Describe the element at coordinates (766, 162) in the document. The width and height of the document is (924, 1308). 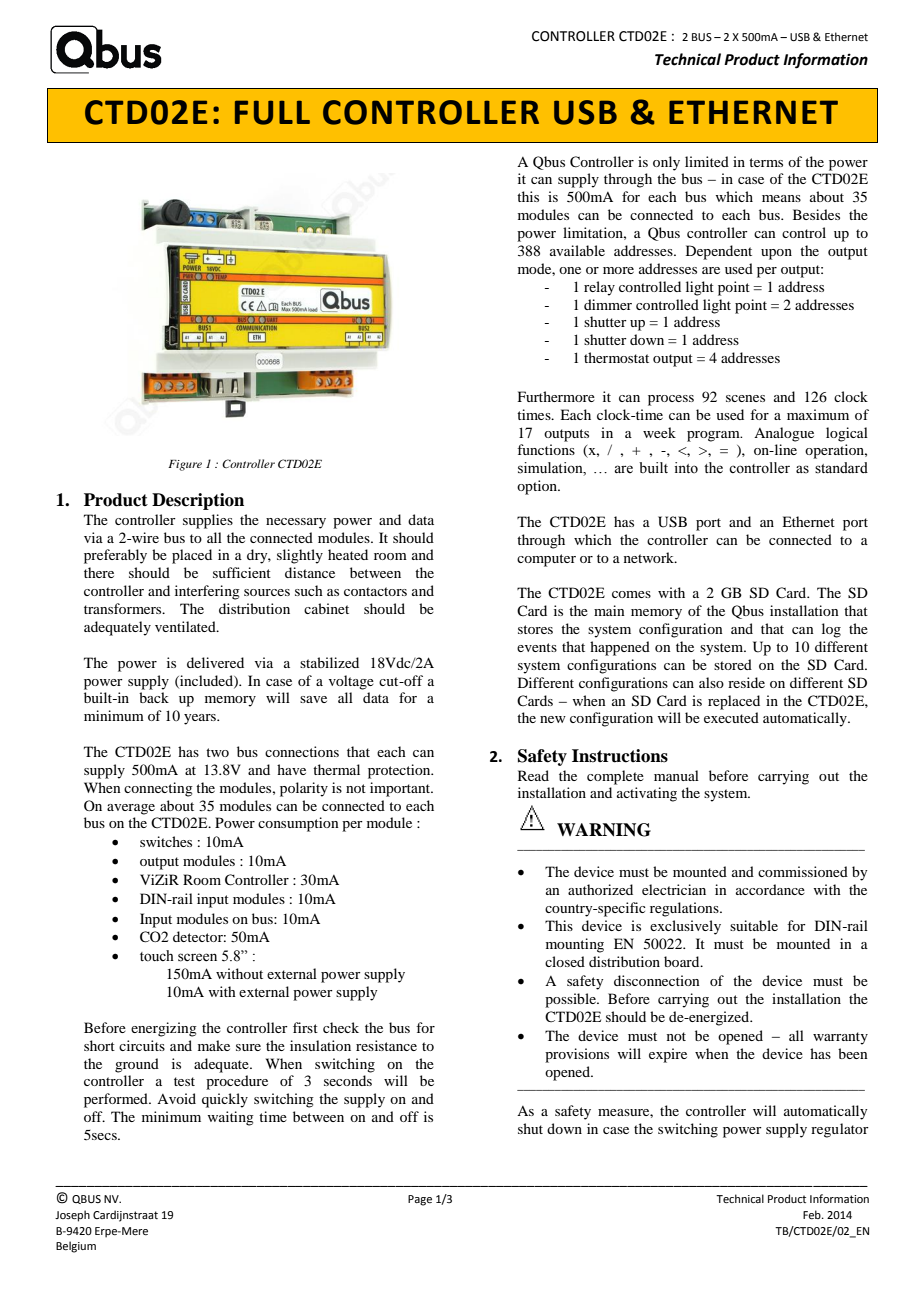
I see `terms` at that location.
